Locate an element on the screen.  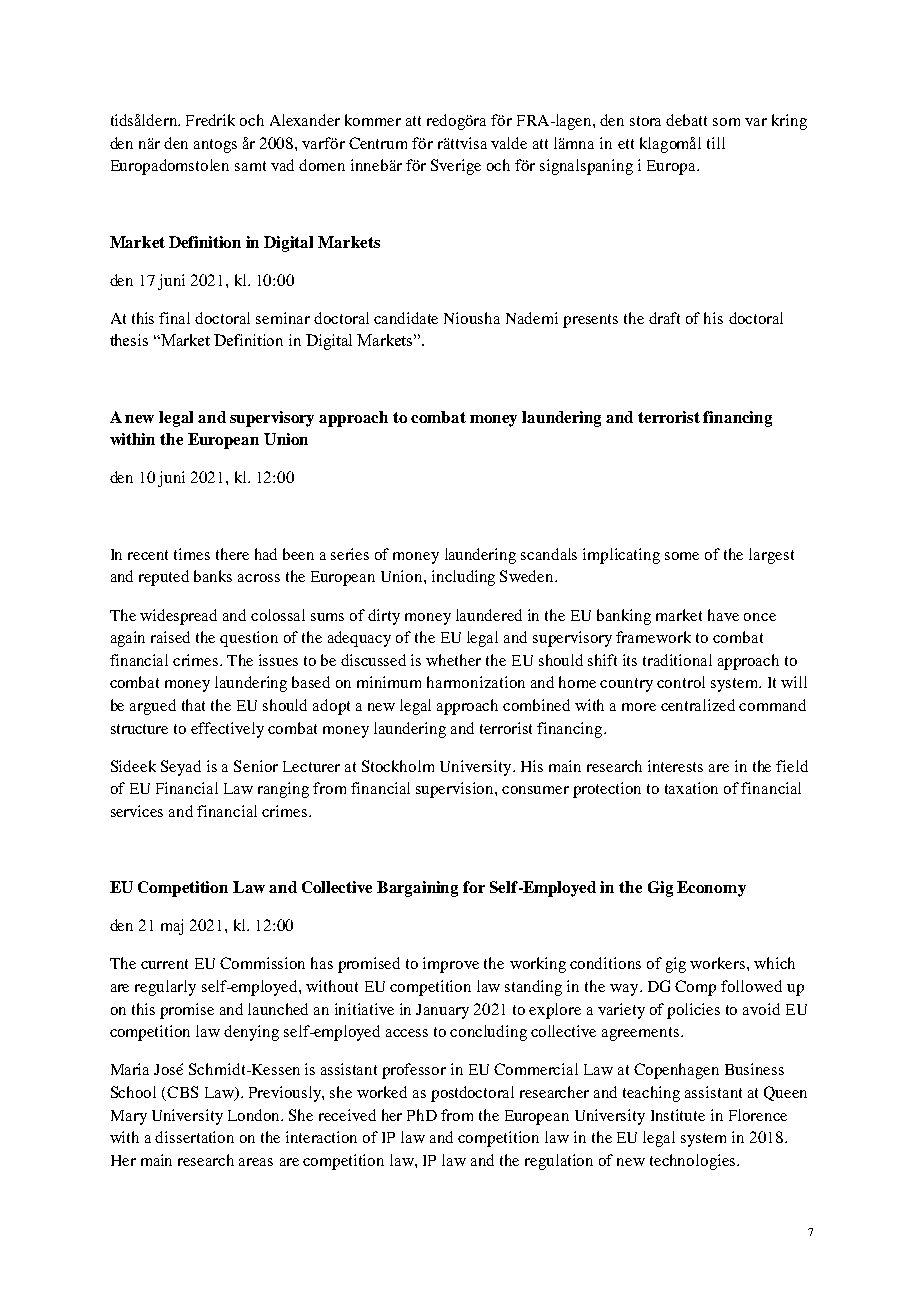
Fredrik is located at coordinates (210, 120).
